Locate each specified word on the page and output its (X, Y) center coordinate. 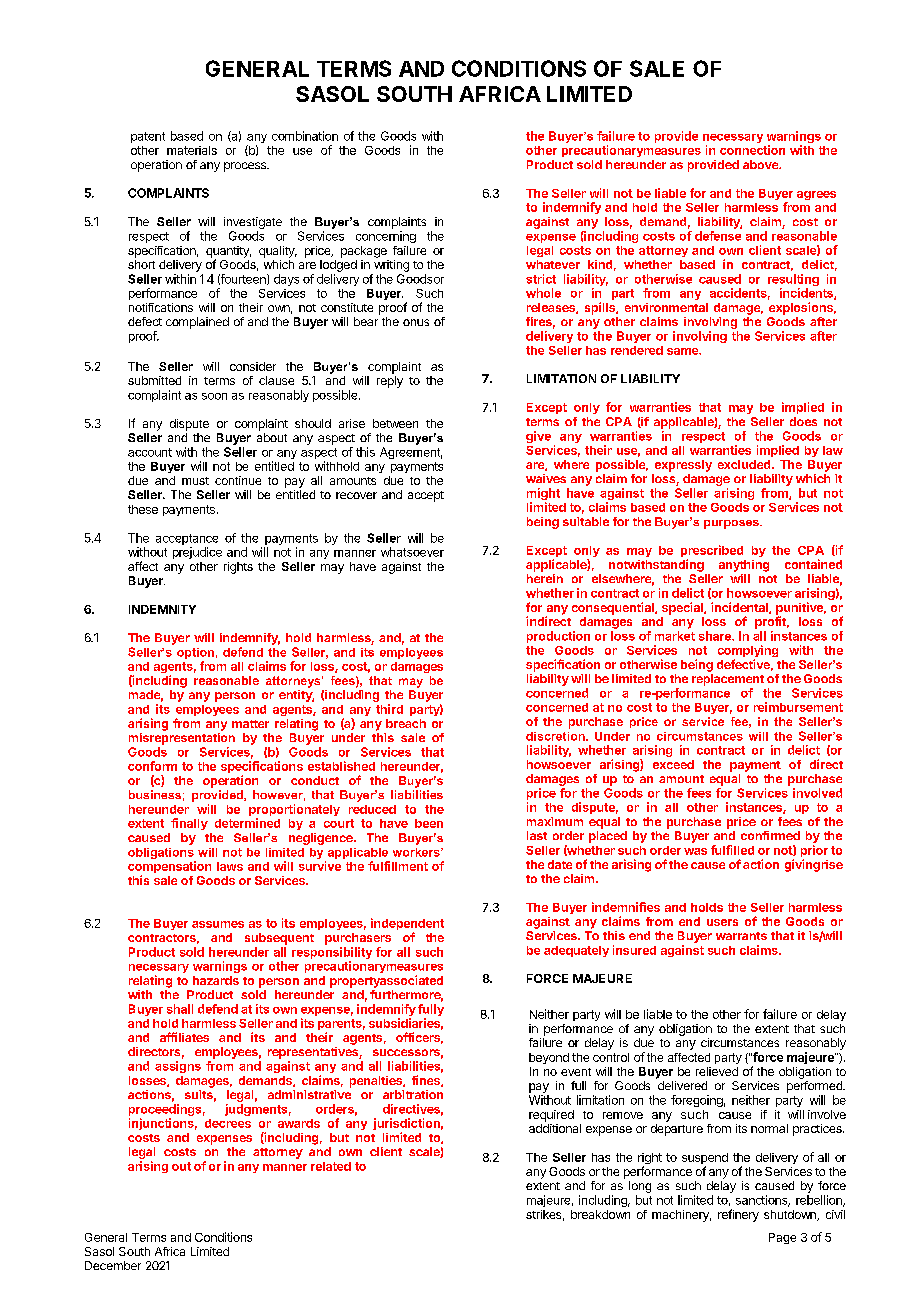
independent (407, 925)
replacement (728, 680)
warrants (741, 936)
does (803, 421)
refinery (738, 1215)
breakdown (600, 1214)
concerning (386, 237)
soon (214, 396)
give (538, 437)
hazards (216, 980)
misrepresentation (182, 739)
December (113, 1265)
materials (192, 150)
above (762, 164)
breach (406, 723)
